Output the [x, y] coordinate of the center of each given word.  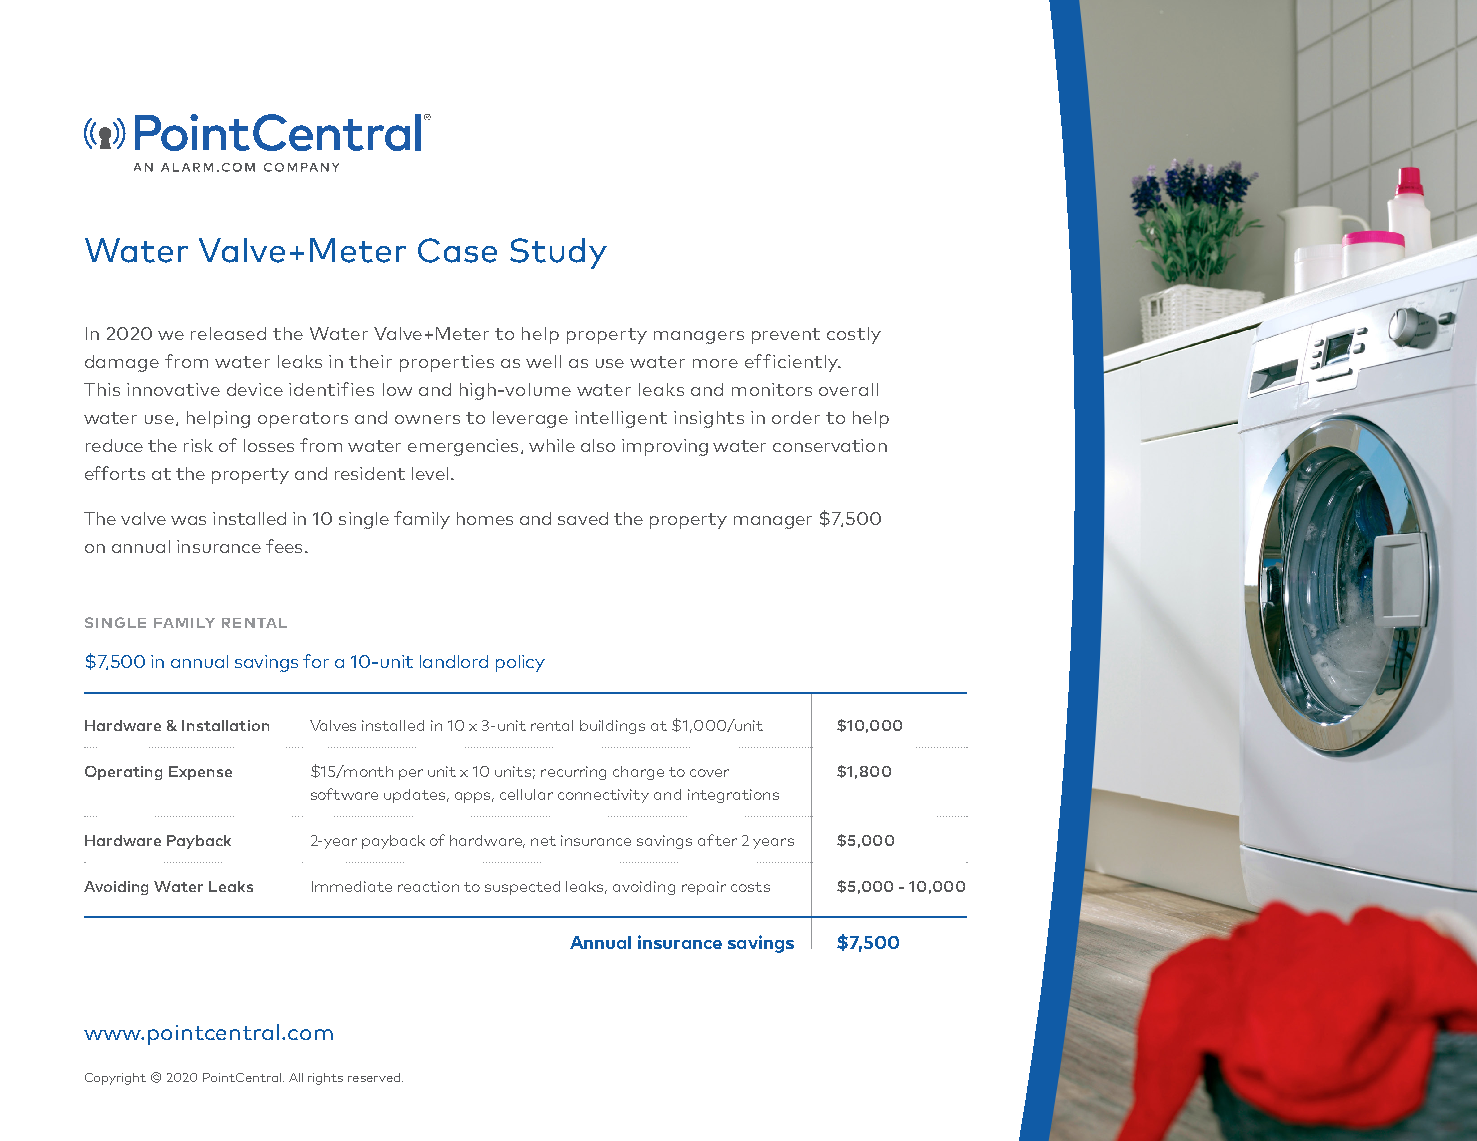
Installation [225, 725]
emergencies [463, 447]
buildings [612, 727]
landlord [454, 661]
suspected [522, 888]
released [228, 333]
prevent [786, 336]
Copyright [115, 1079]
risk [198, 445]
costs [750, 887]
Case [457, 250]
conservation [830, 445]
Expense [200, 773]
